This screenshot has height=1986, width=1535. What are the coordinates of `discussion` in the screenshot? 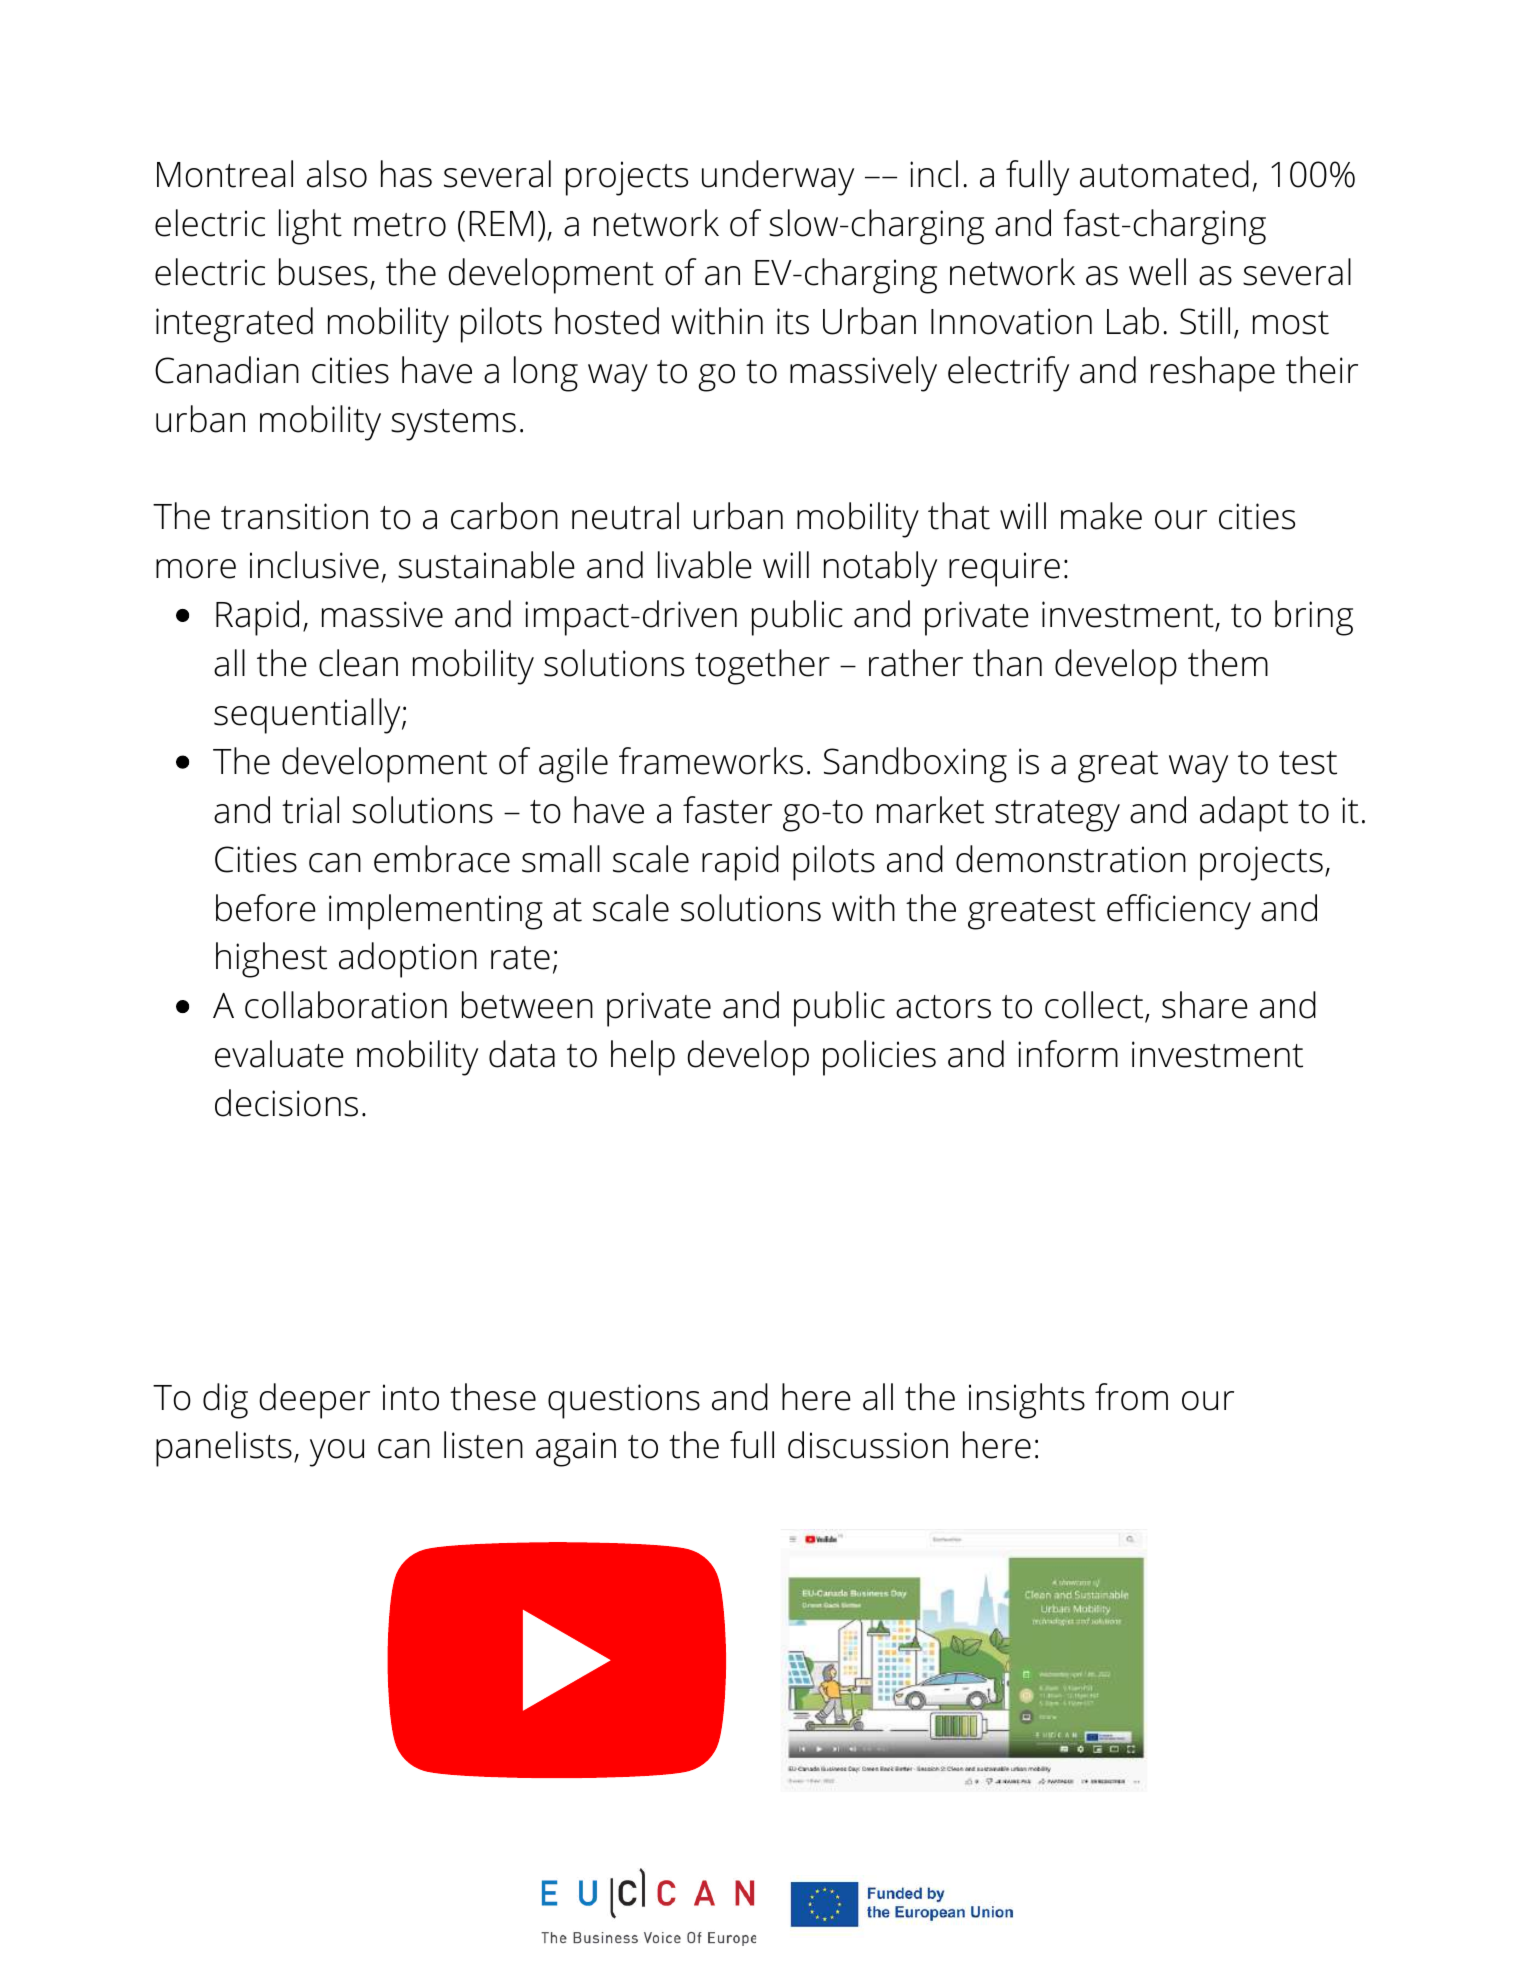 It's located at (868, 1445).
